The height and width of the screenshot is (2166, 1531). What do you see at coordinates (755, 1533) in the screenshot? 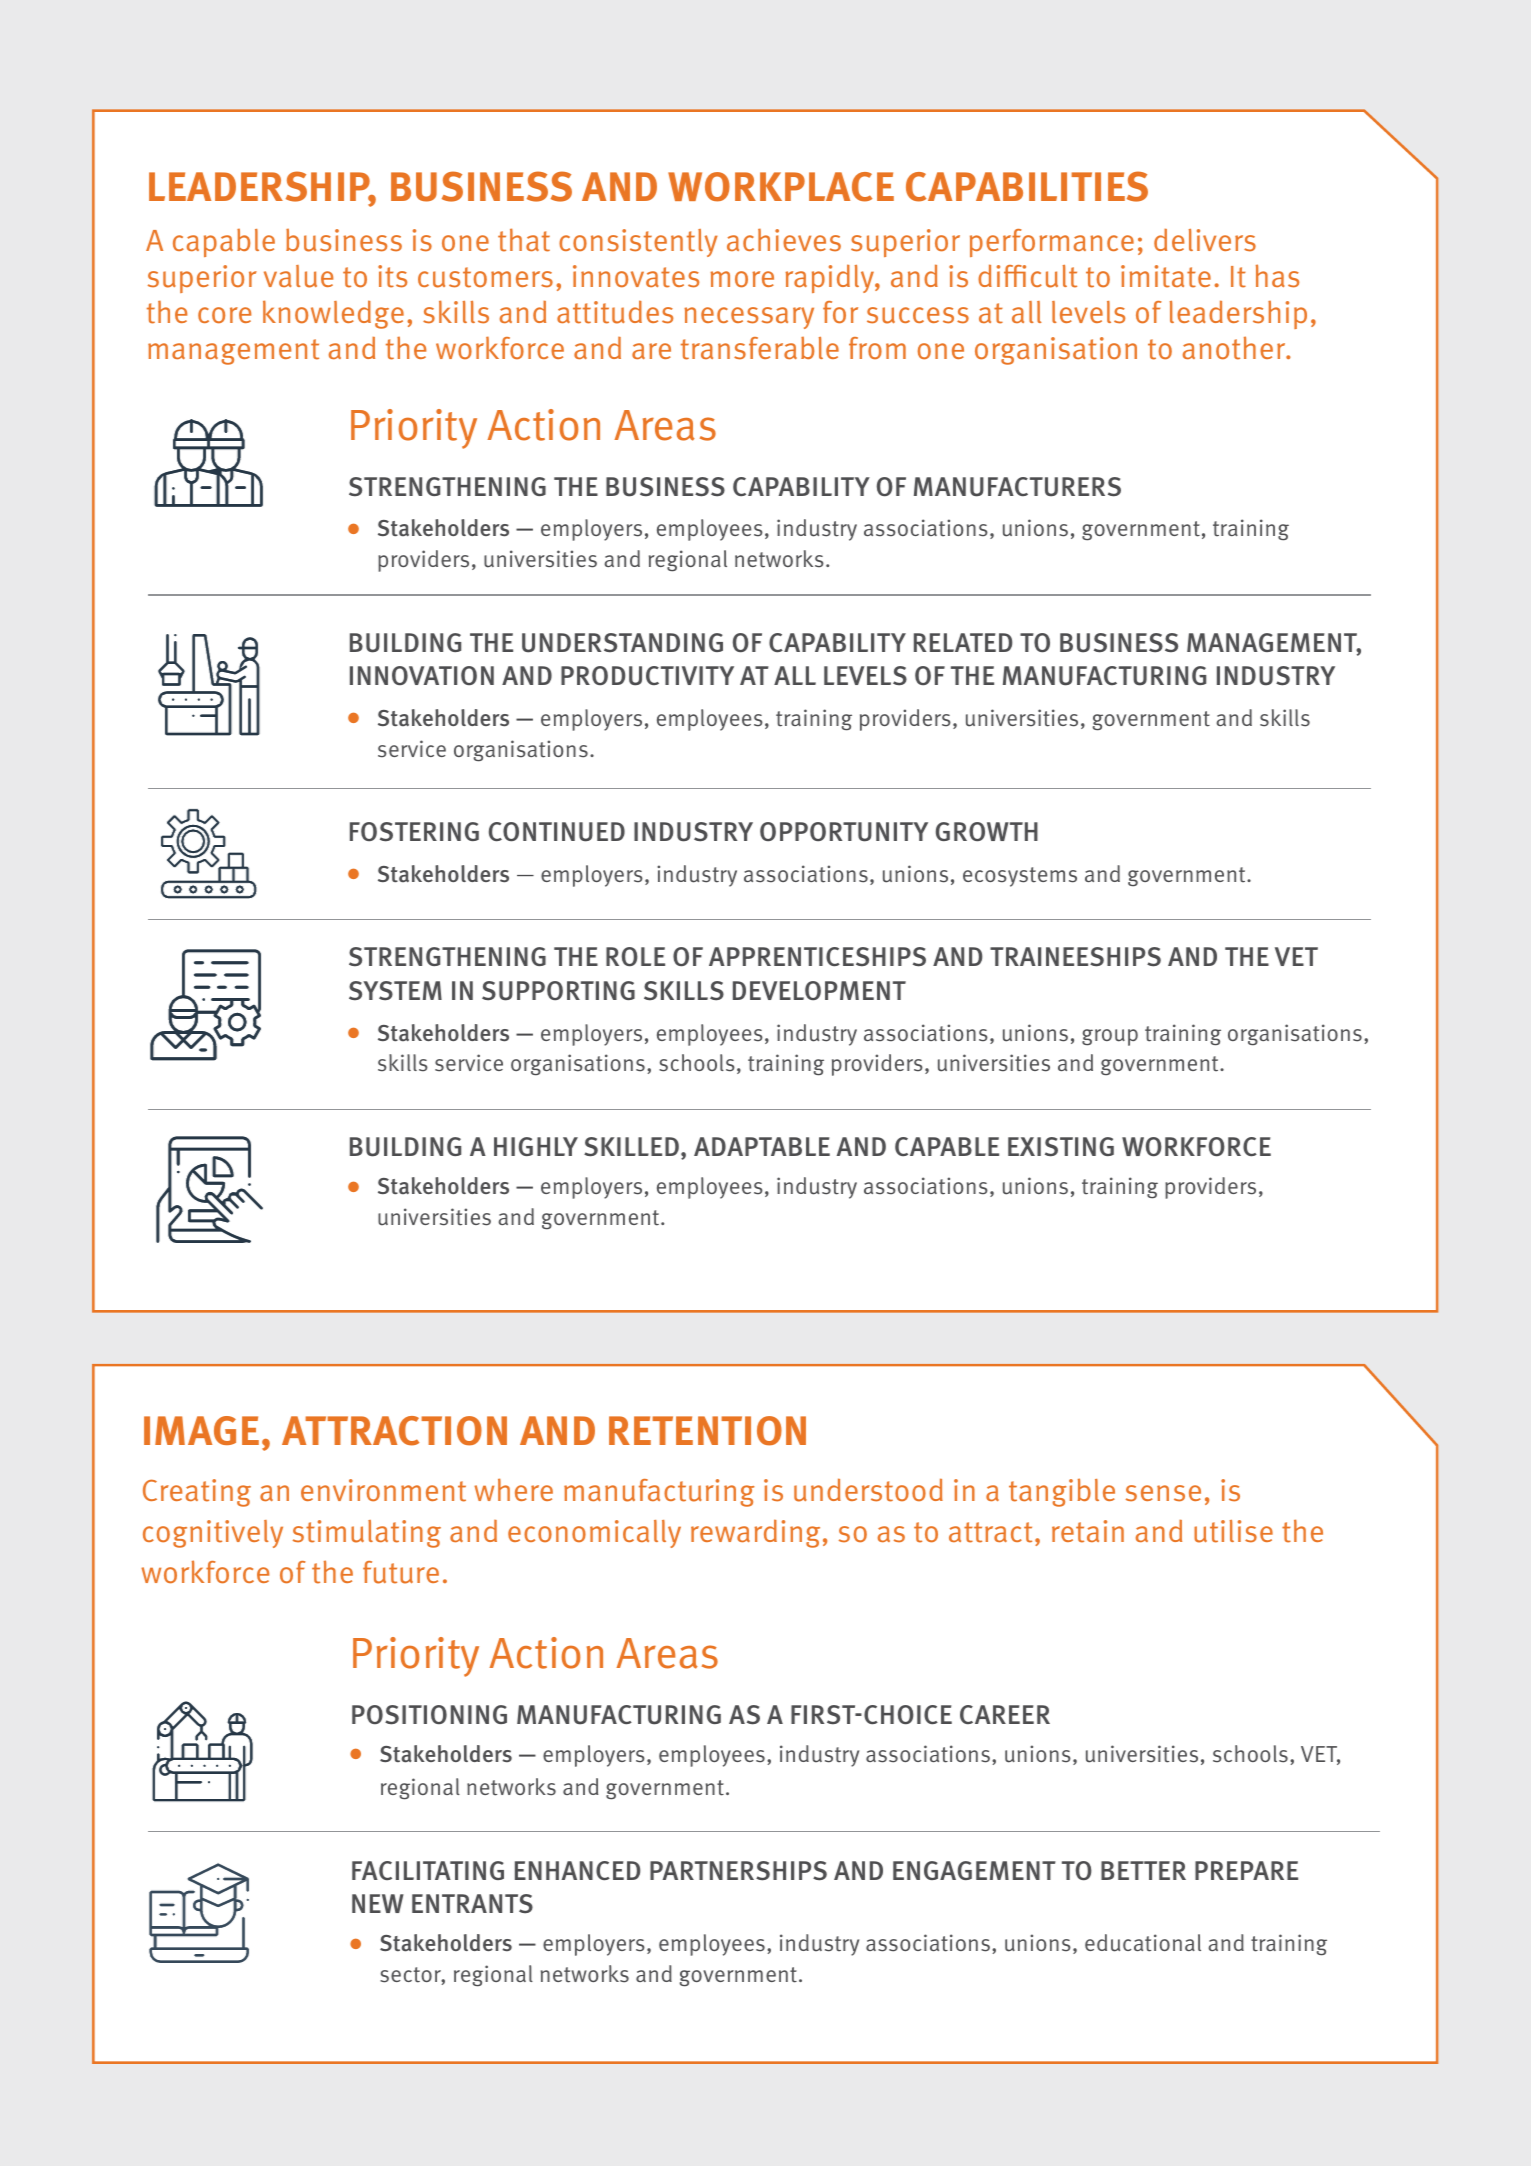
I see `rewarding` at bounding box center [755, 1533].
